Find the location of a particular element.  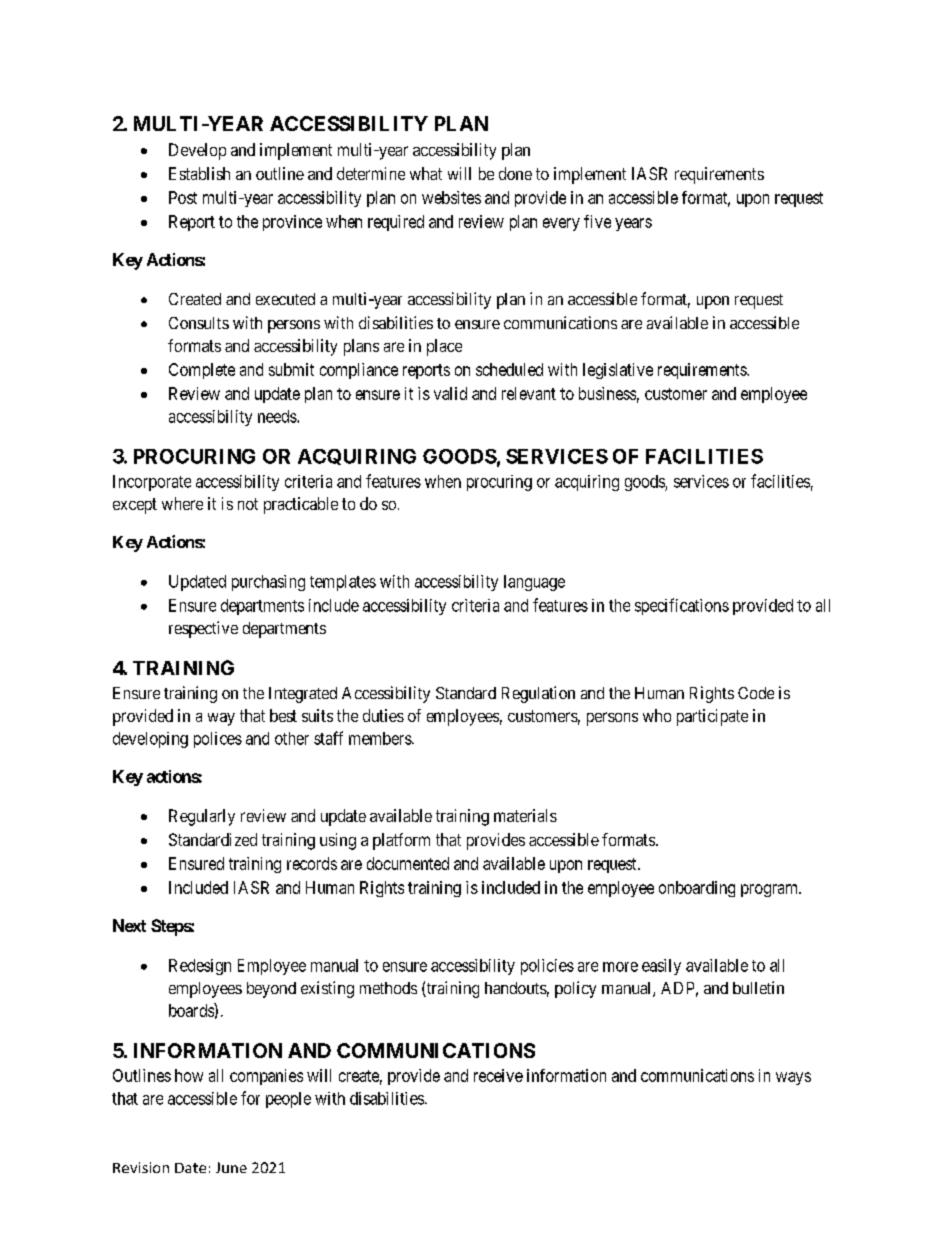

five is located at coordinates (597, 221).
